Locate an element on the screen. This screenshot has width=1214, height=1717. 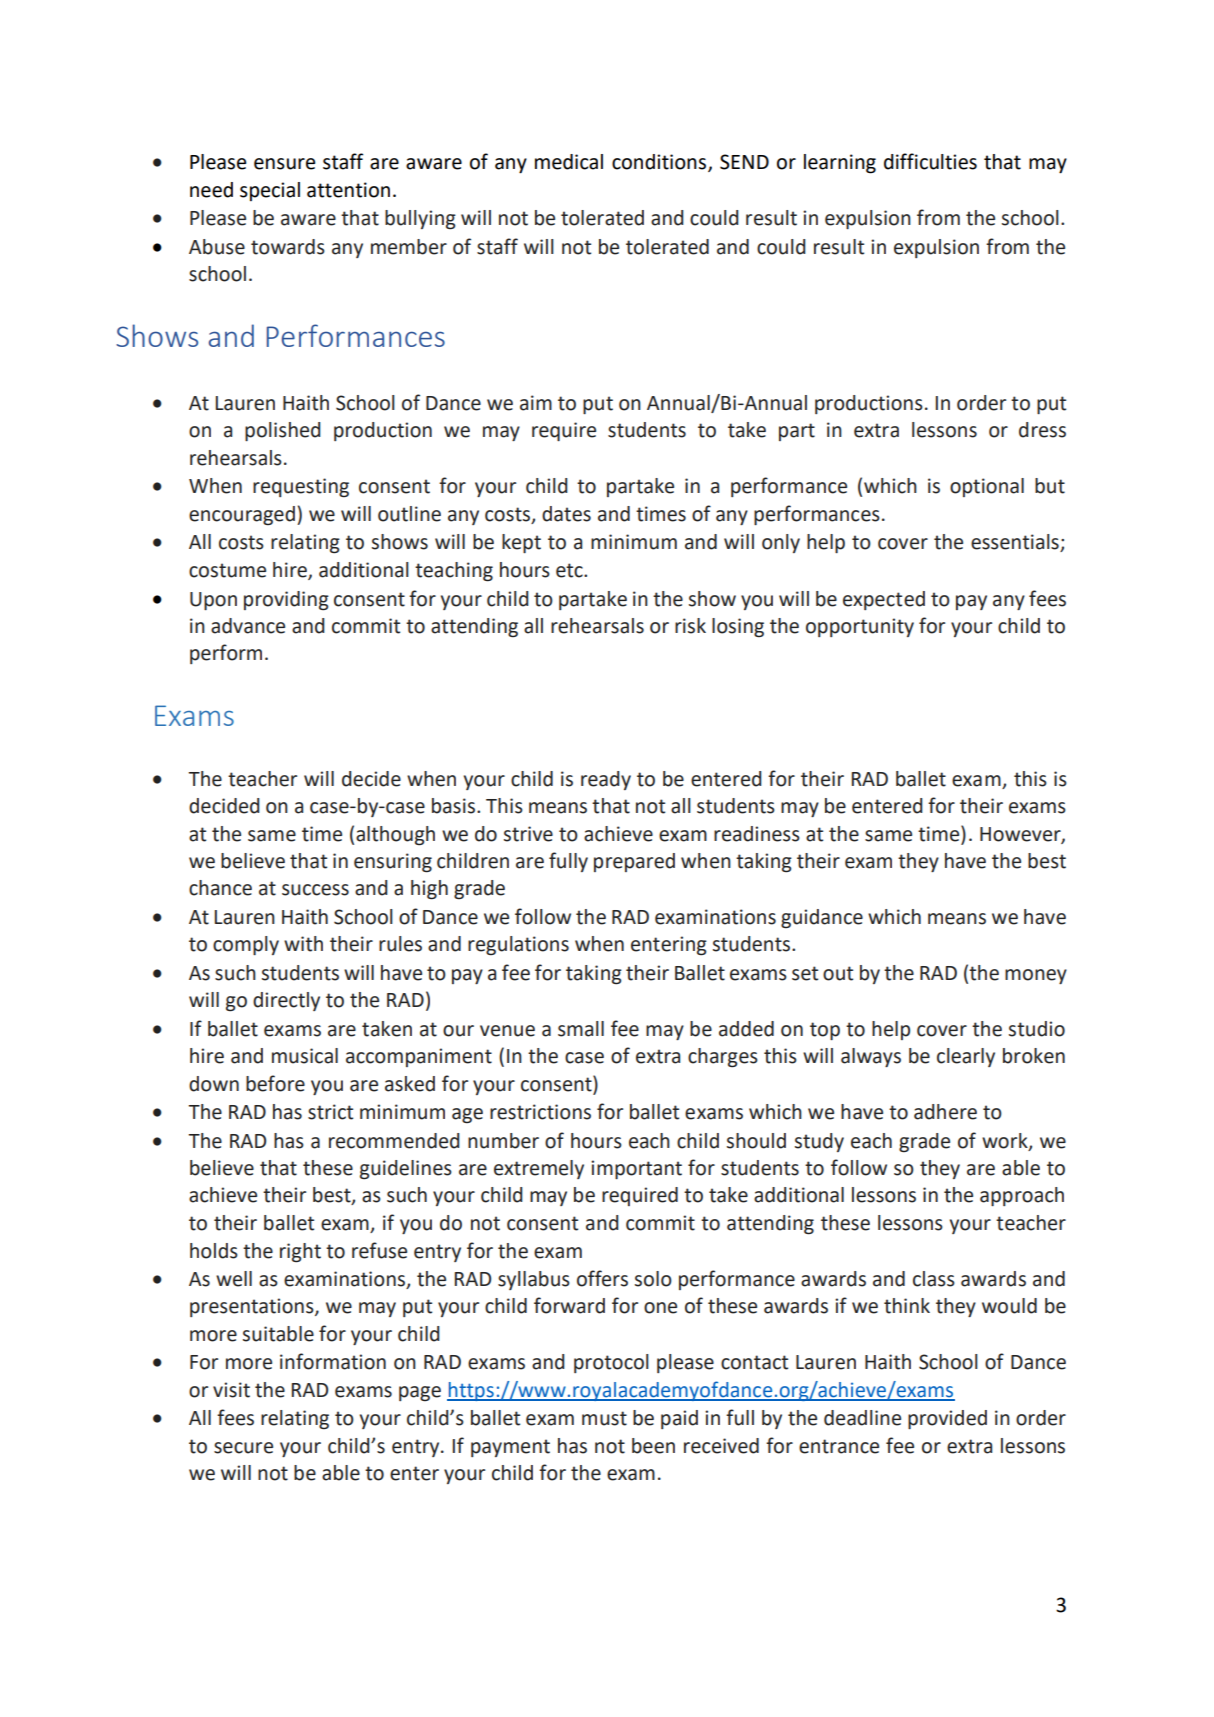
information is located at coordinates (333, 1361).
